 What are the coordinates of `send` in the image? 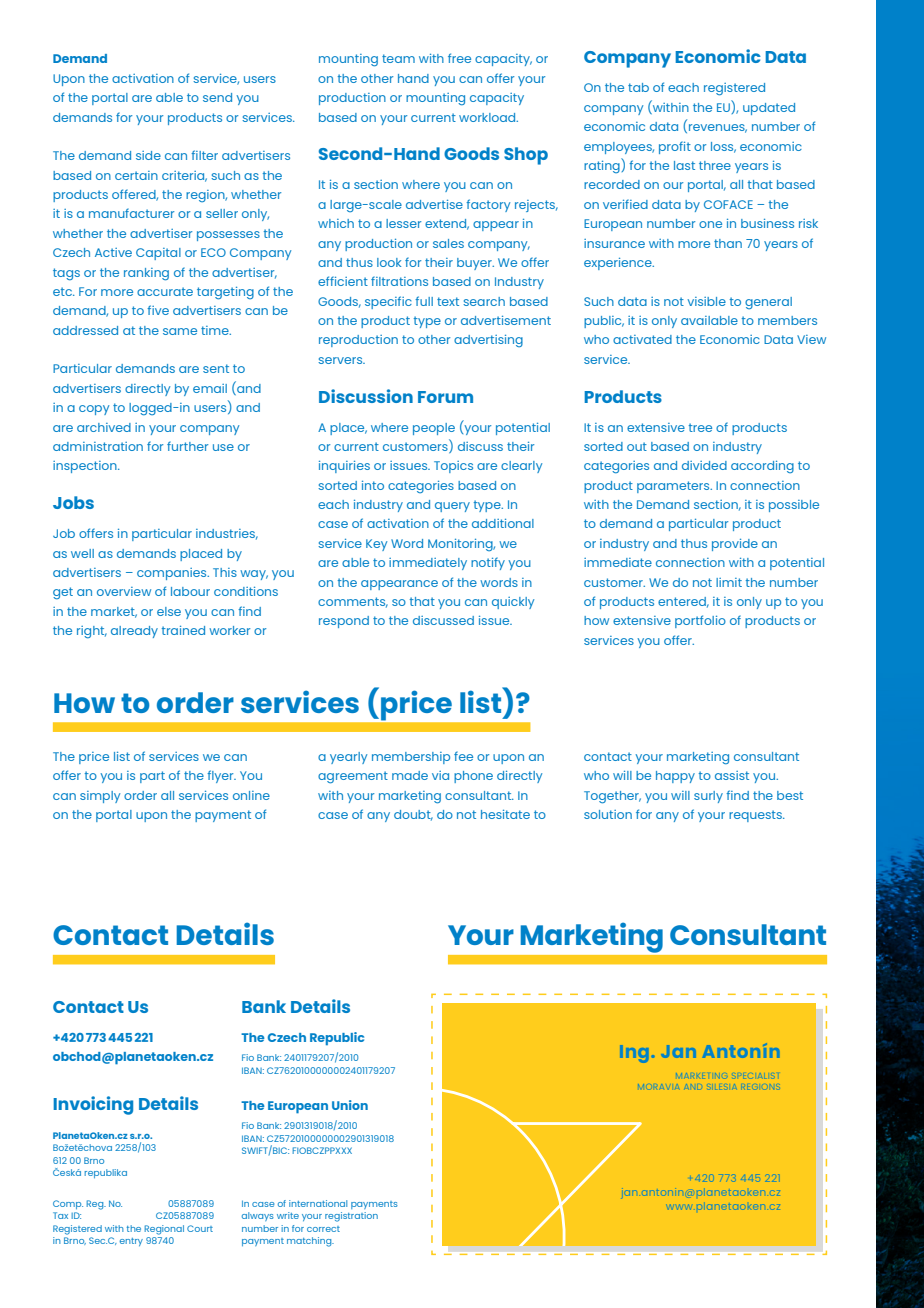 It's located at (217, 97).
